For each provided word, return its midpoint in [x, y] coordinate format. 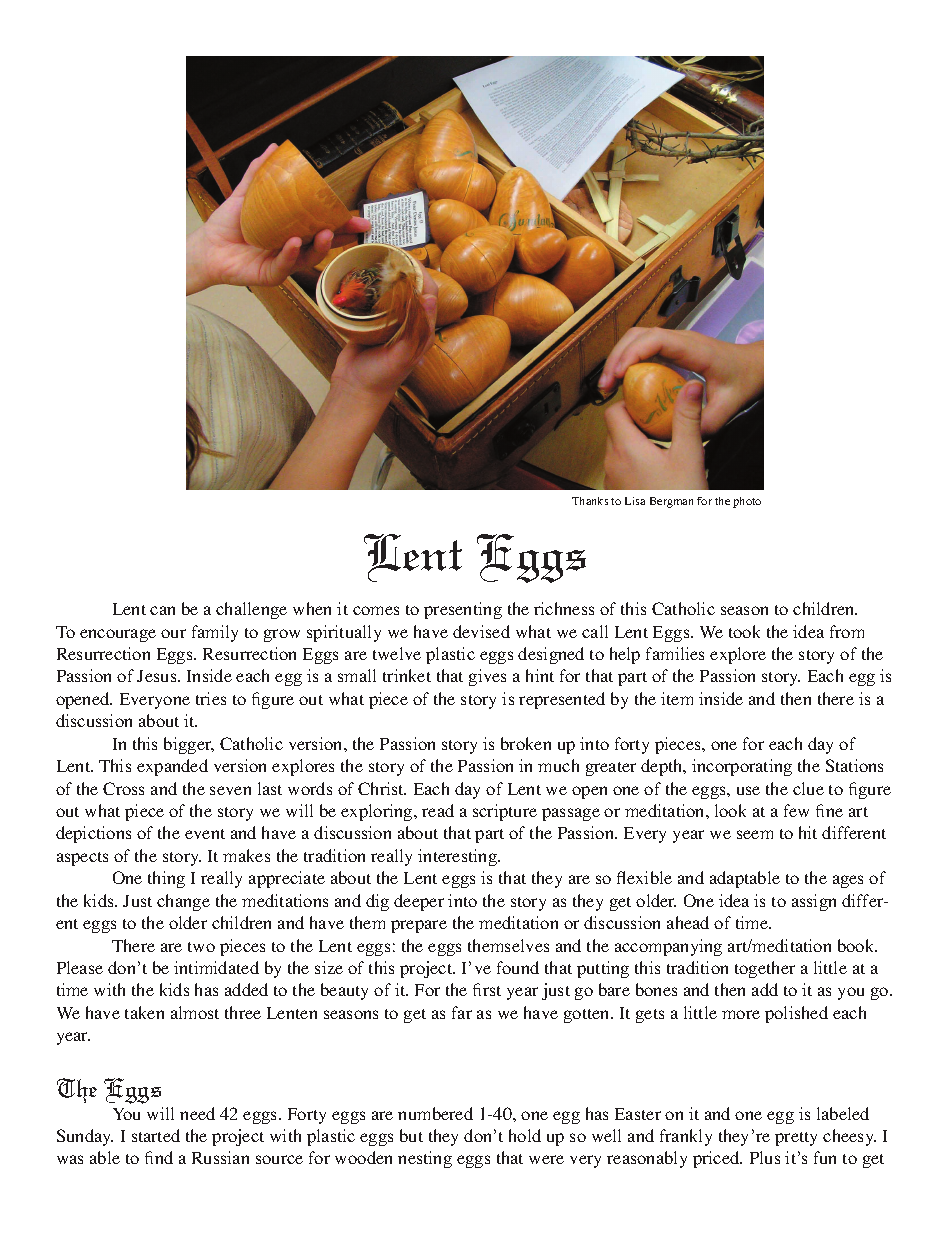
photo [747, 502]
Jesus [158, 676]
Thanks [590, 501]
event [205, 834]
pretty [796, 1139]
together [765, 969]
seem [755, 834]
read [438, 810]
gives [487, 677]
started [156, 1135]
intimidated [216, 967]
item [677, 698]
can [162, 610]
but [411, 1135]
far [462, 1012]
